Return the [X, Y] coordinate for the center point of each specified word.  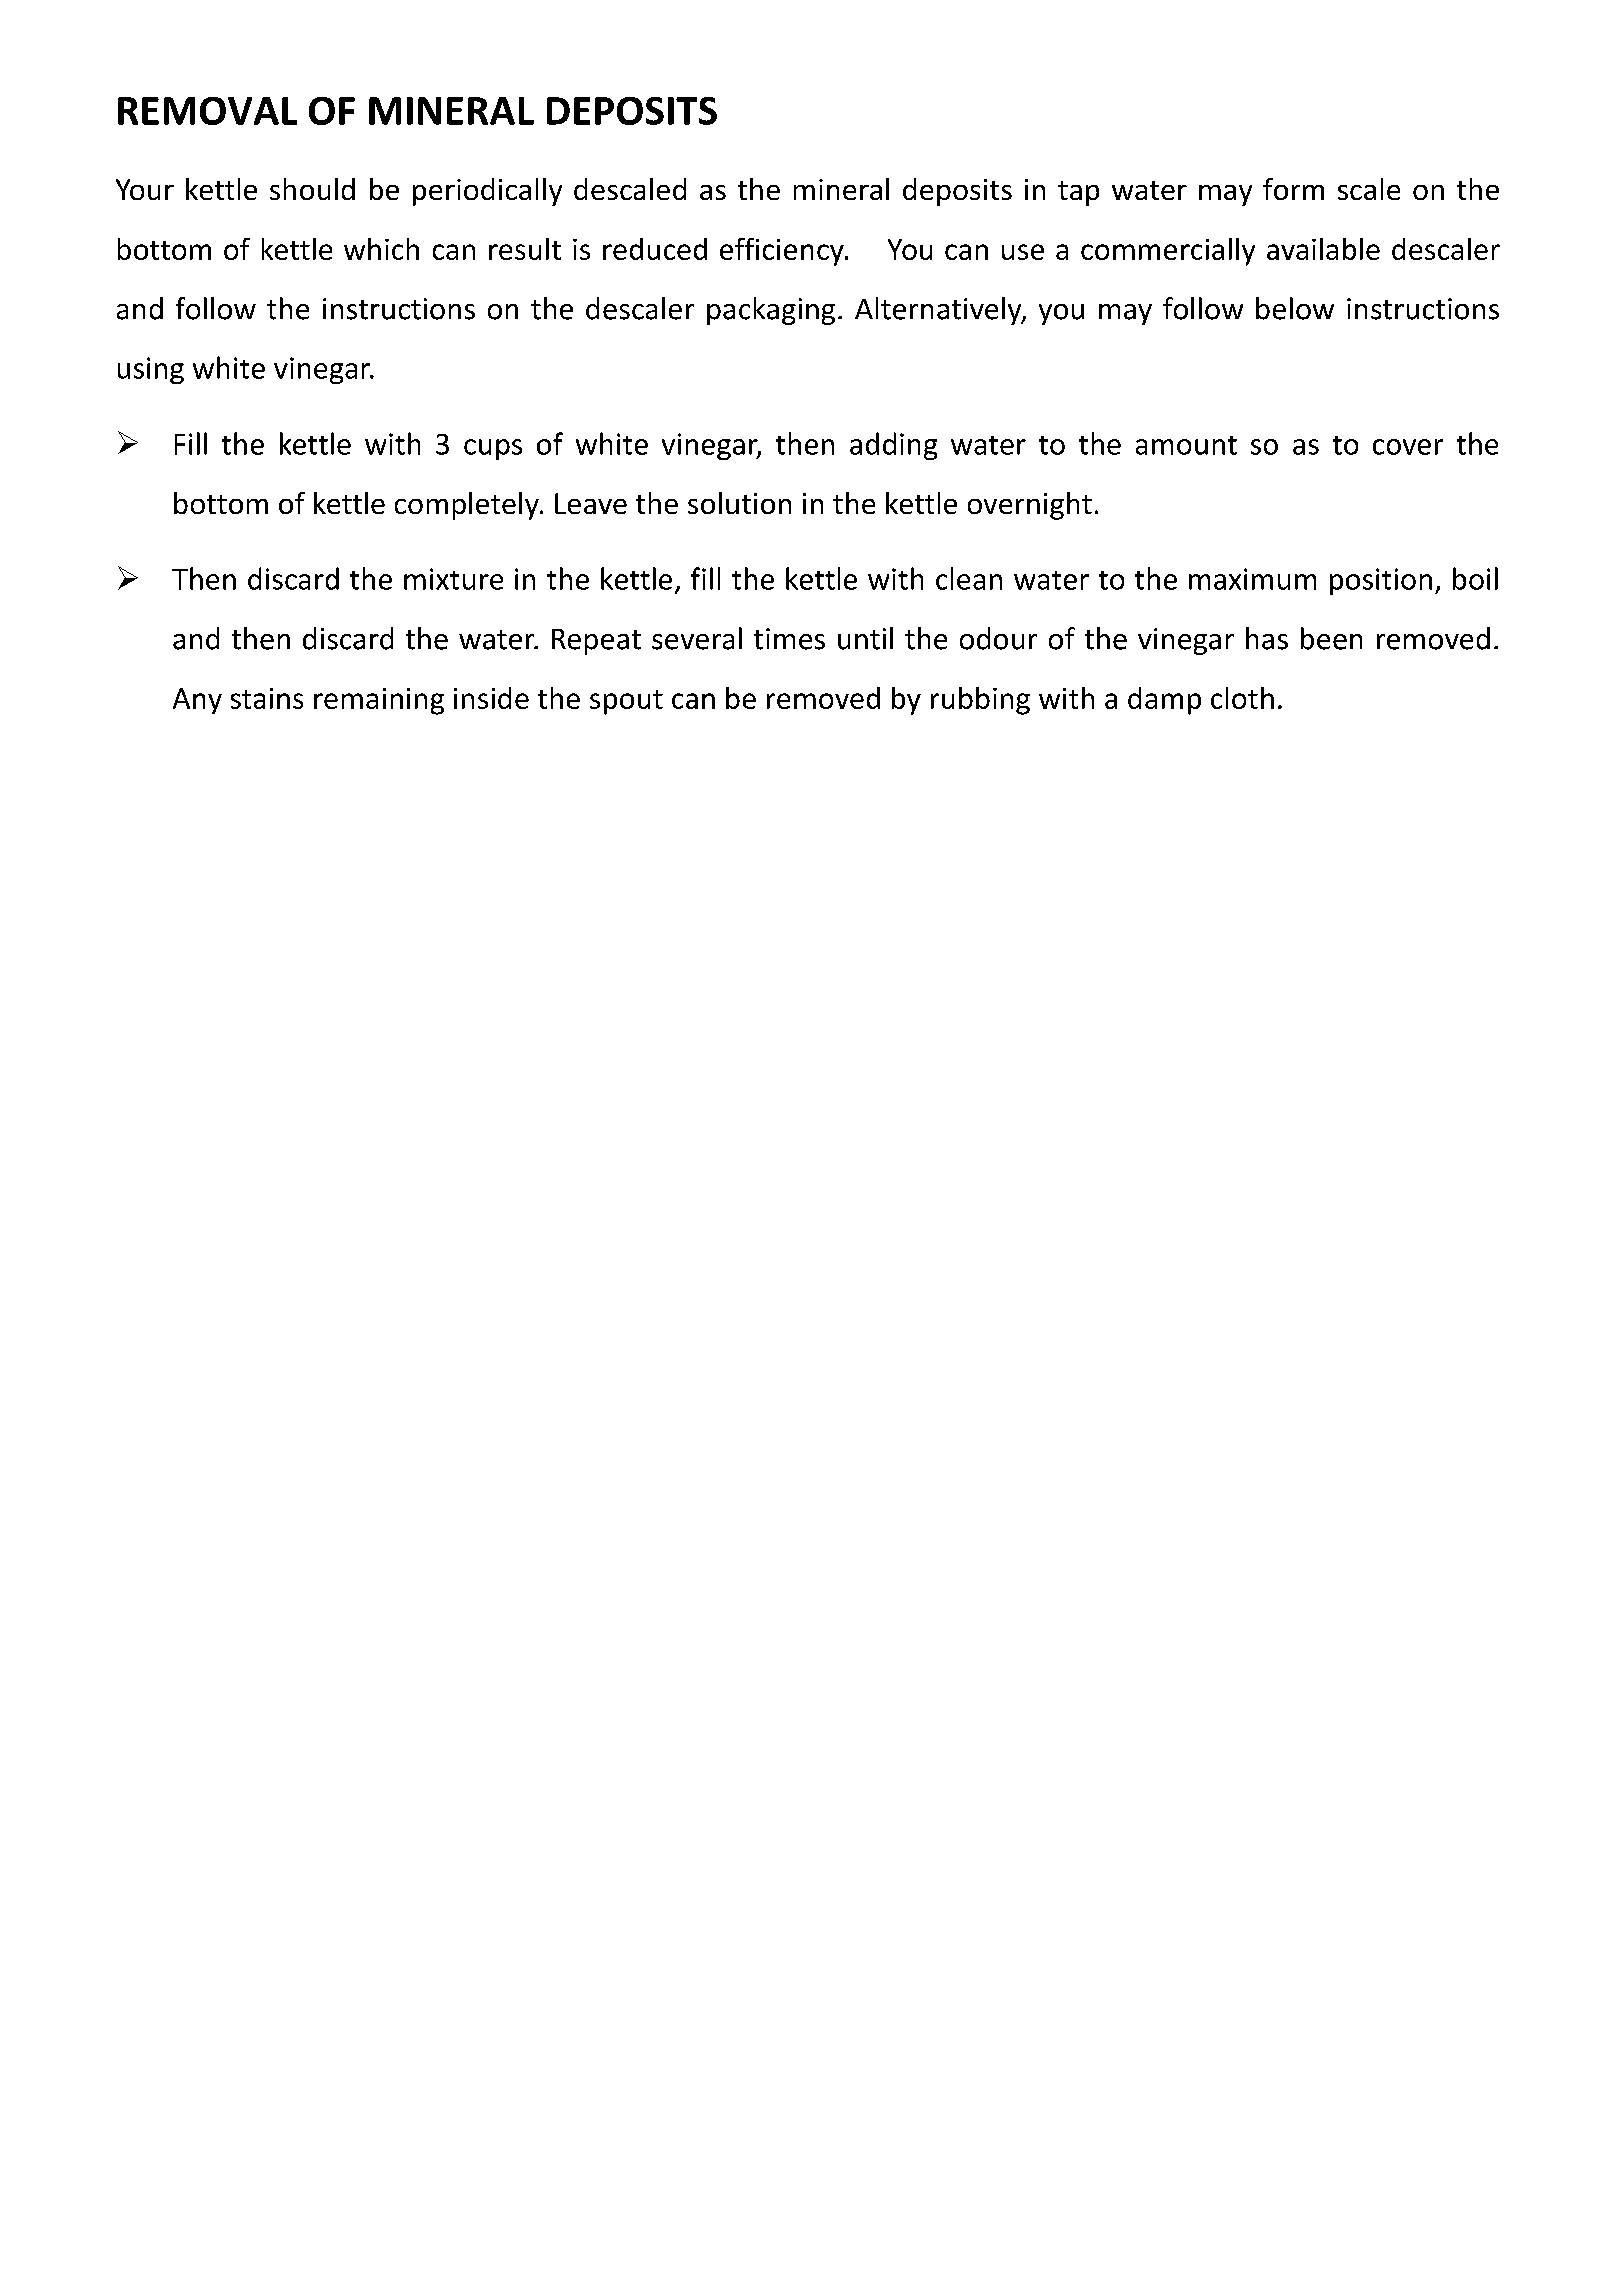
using [151, 370]
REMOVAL [207, 111]
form [1293, 189]
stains [267, 698]
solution [739, 503]
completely [468, 506]
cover [1408, 447]
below [1295, 308]
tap [1078, 193]
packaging [771, 311]
